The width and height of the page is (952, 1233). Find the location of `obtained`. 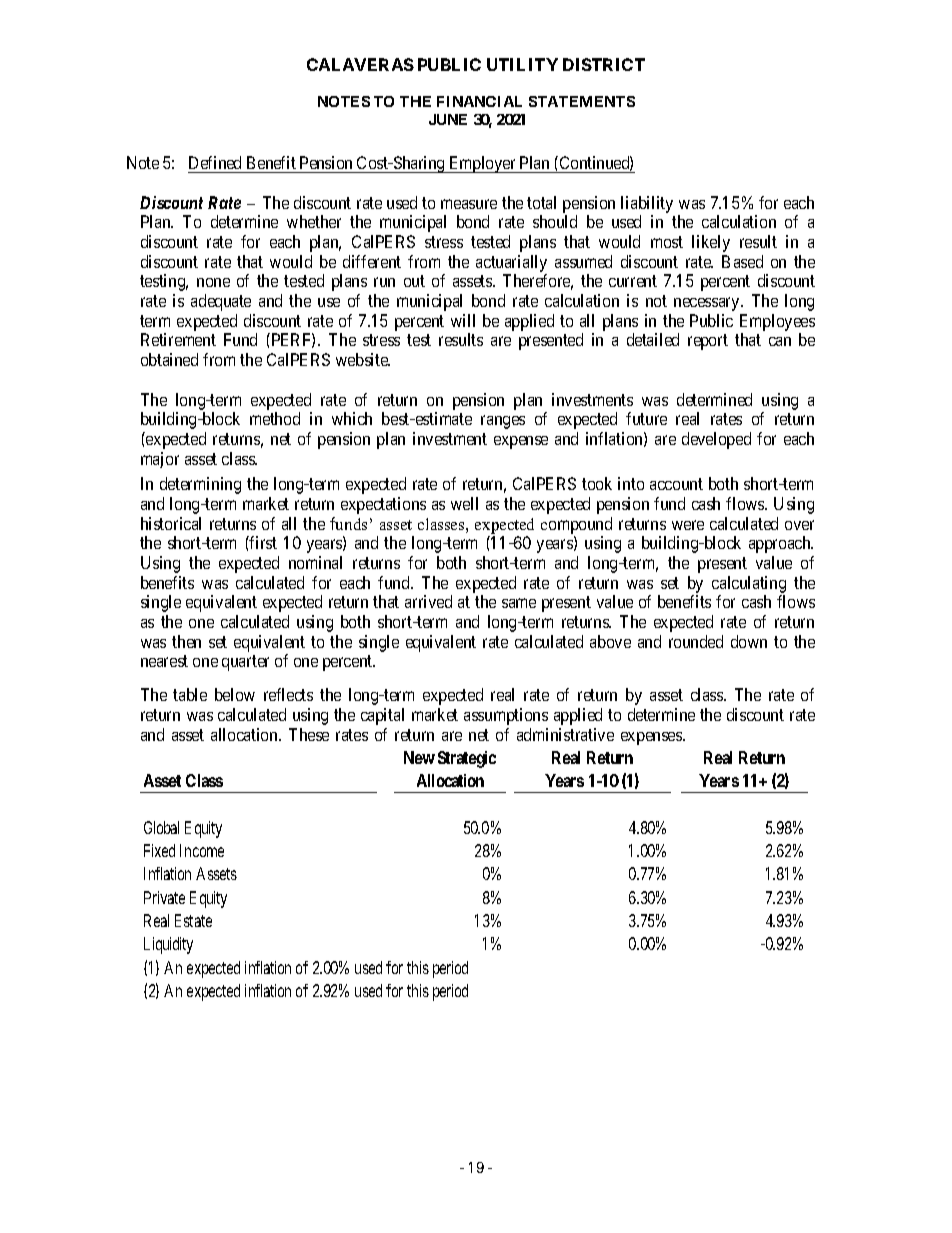

obtained is located at coordinates (169, 359).
